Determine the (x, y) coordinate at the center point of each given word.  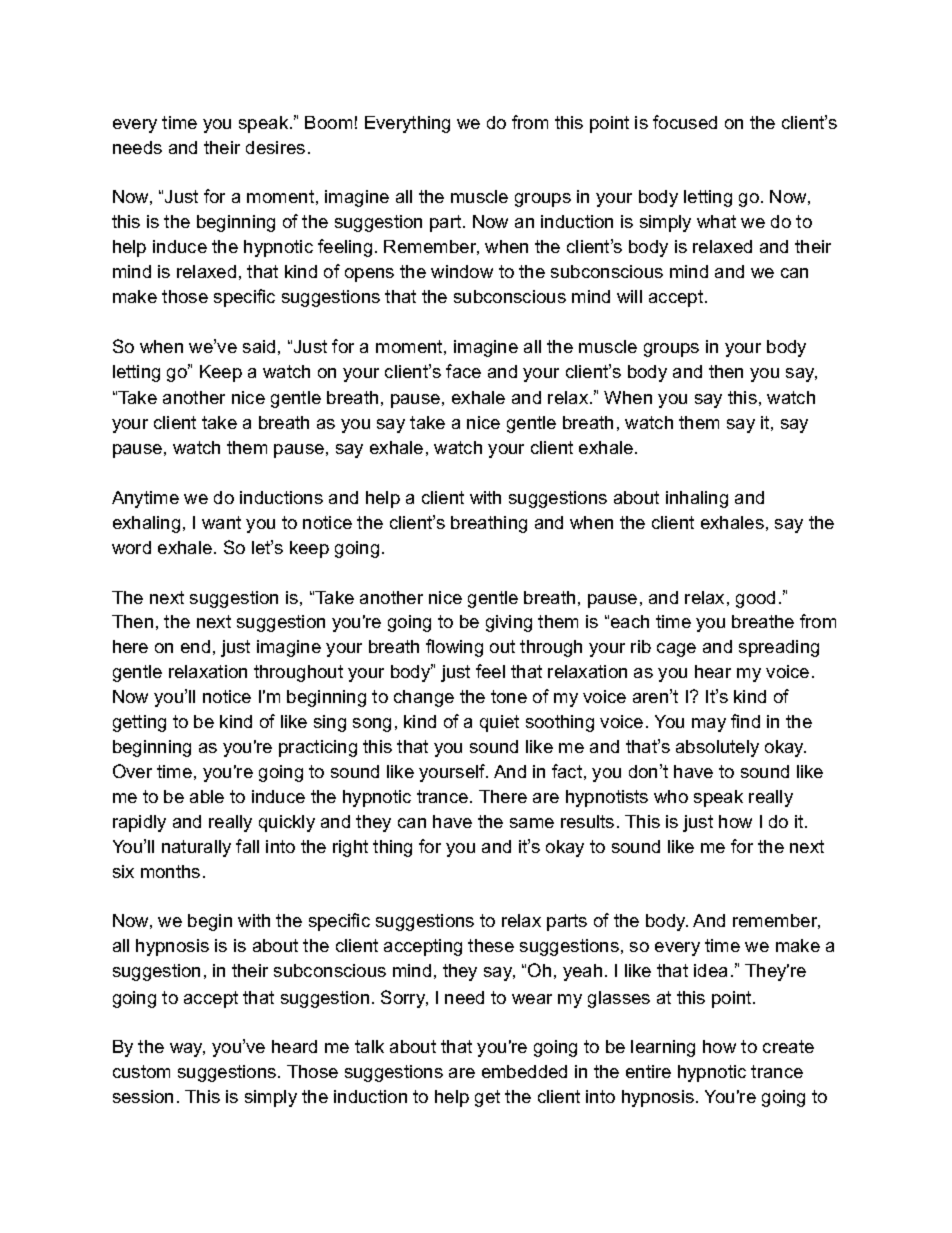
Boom (328, 122)
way (187, 1050)
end (195, 646)
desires (275, 147)
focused (685, 122)
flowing (454, 648)
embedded (524, 1071)
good (755, 599)
